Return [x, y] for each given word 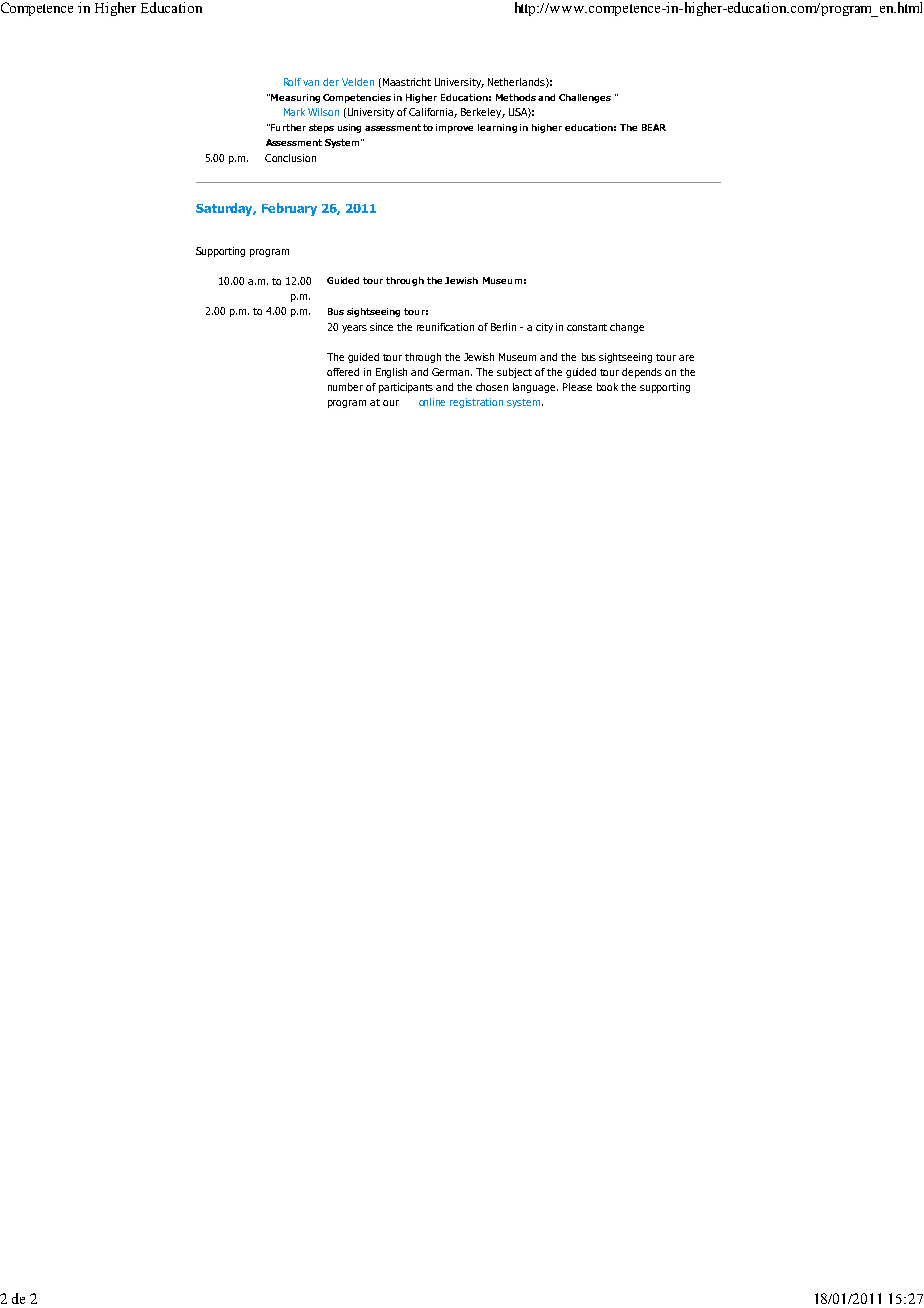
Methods [516, 97]
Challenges [585, 98]
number [345, 387]
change [627, 328]
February [289, 209]
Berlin [503, 327]
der [331, 82]
